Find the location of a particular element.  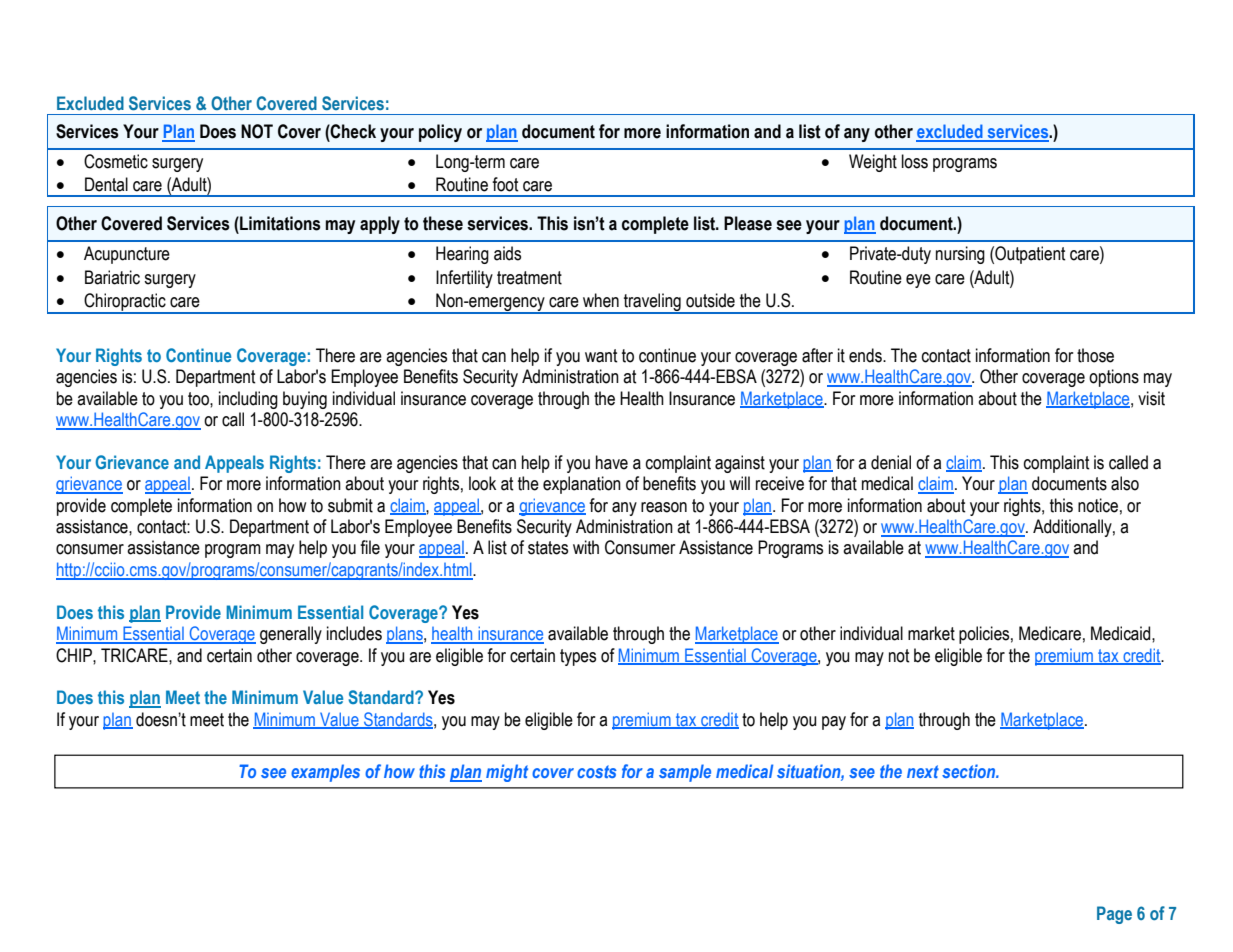

examples is located at coordinates (325, 773).
